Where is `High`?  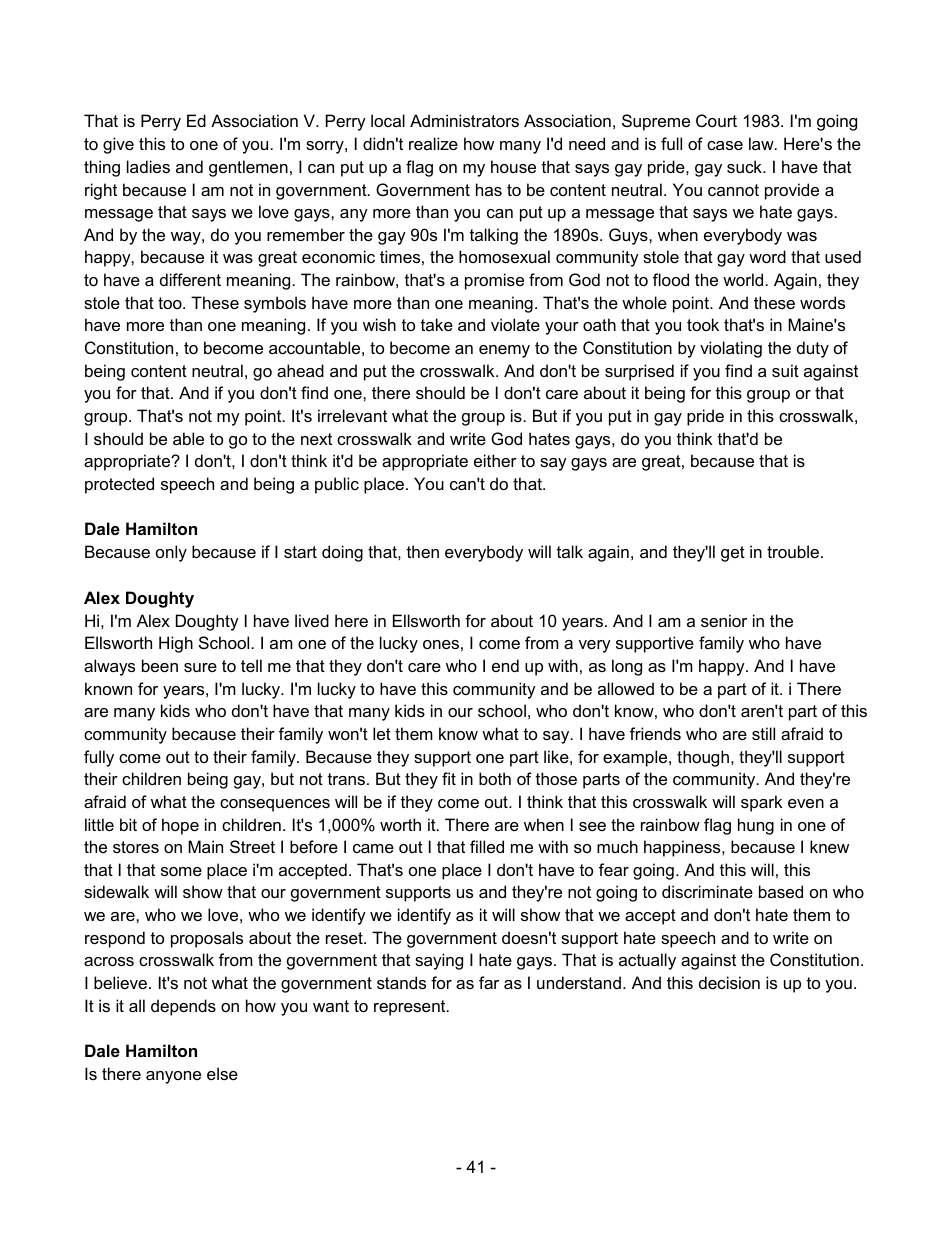 High is located at coordinates (176, 644).
